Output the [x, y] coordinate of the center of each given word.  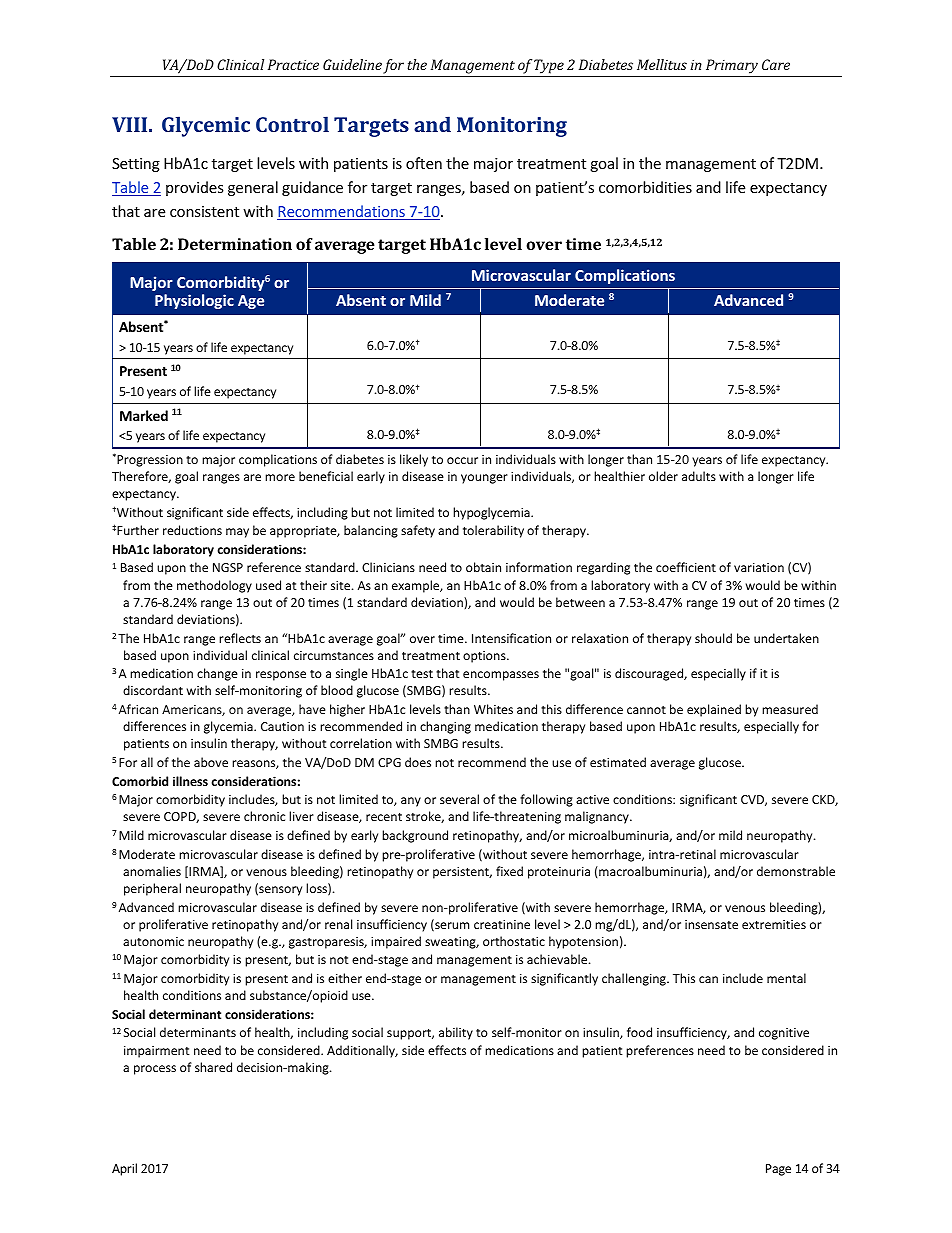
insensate [711, 924]
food [639, 1032]
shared [213, 1067]
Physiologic [194, 301]
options [485, 657]
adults [699, 476]
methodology [214, 586]
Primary [732, 68]
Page [778, 1170]
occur [462, 460]
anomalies [152, 871]
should [713, 638]
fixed [509, 871]
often [424, 163]
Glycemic [206, 126]
